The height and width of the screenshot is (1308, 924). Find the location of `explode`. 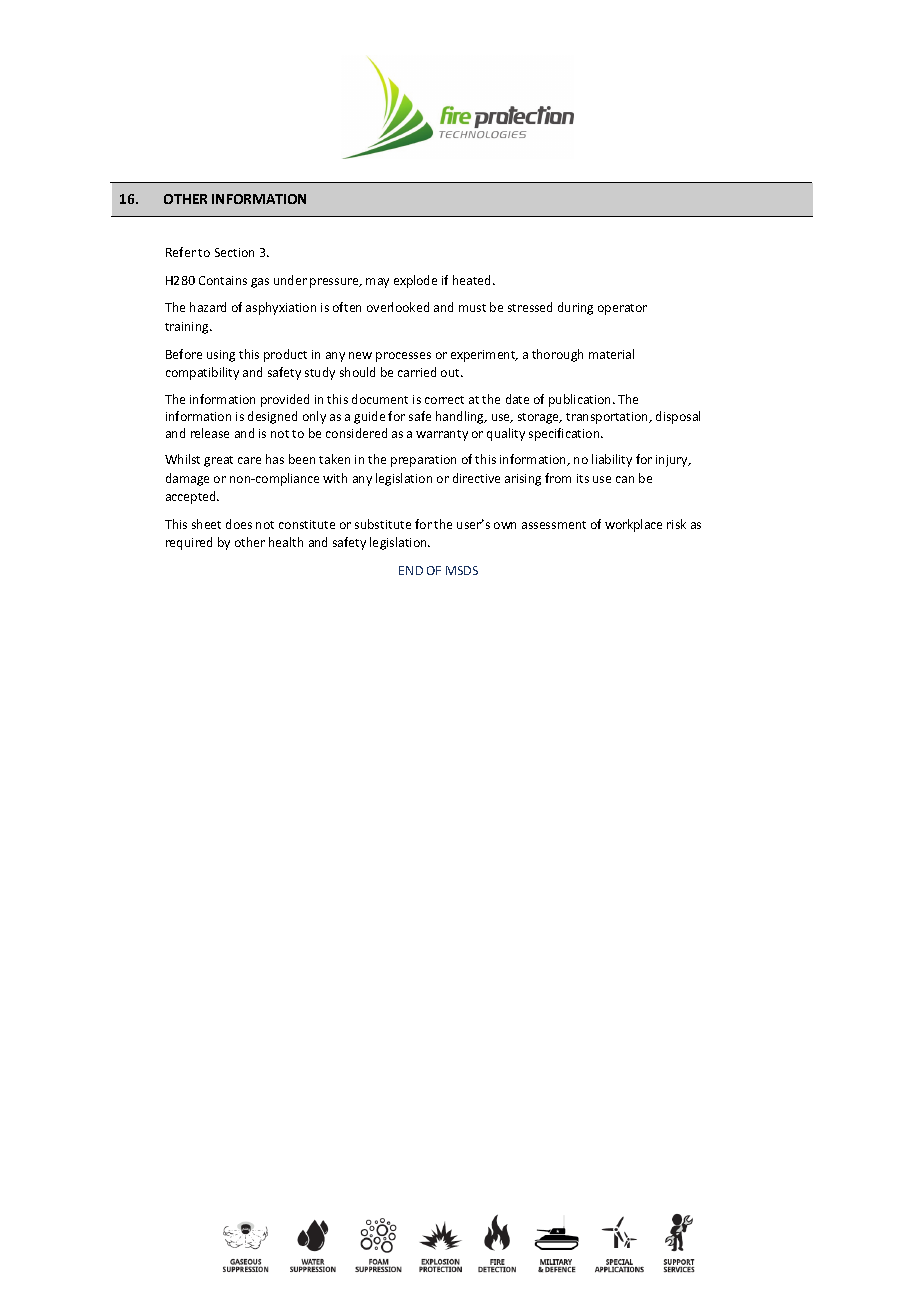

explode is located at coordinates (415, 281).
